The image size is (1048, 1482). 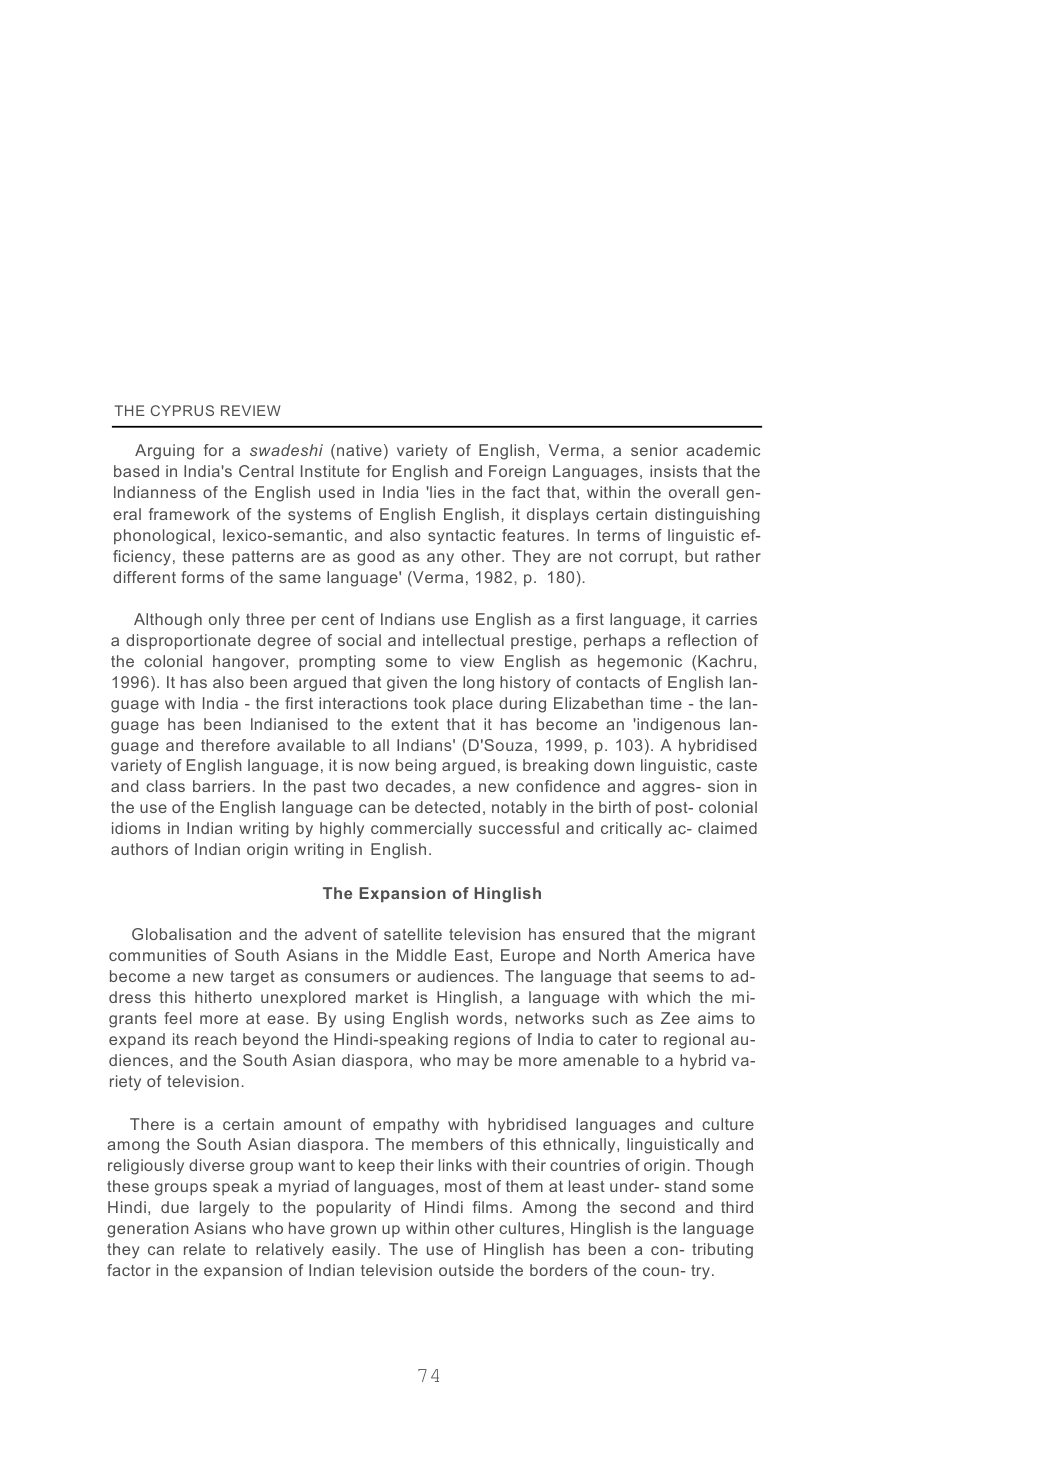 What do you see at coordinates (654, 450) in the image?
I see `senior` at bounding box center [654, 450].
